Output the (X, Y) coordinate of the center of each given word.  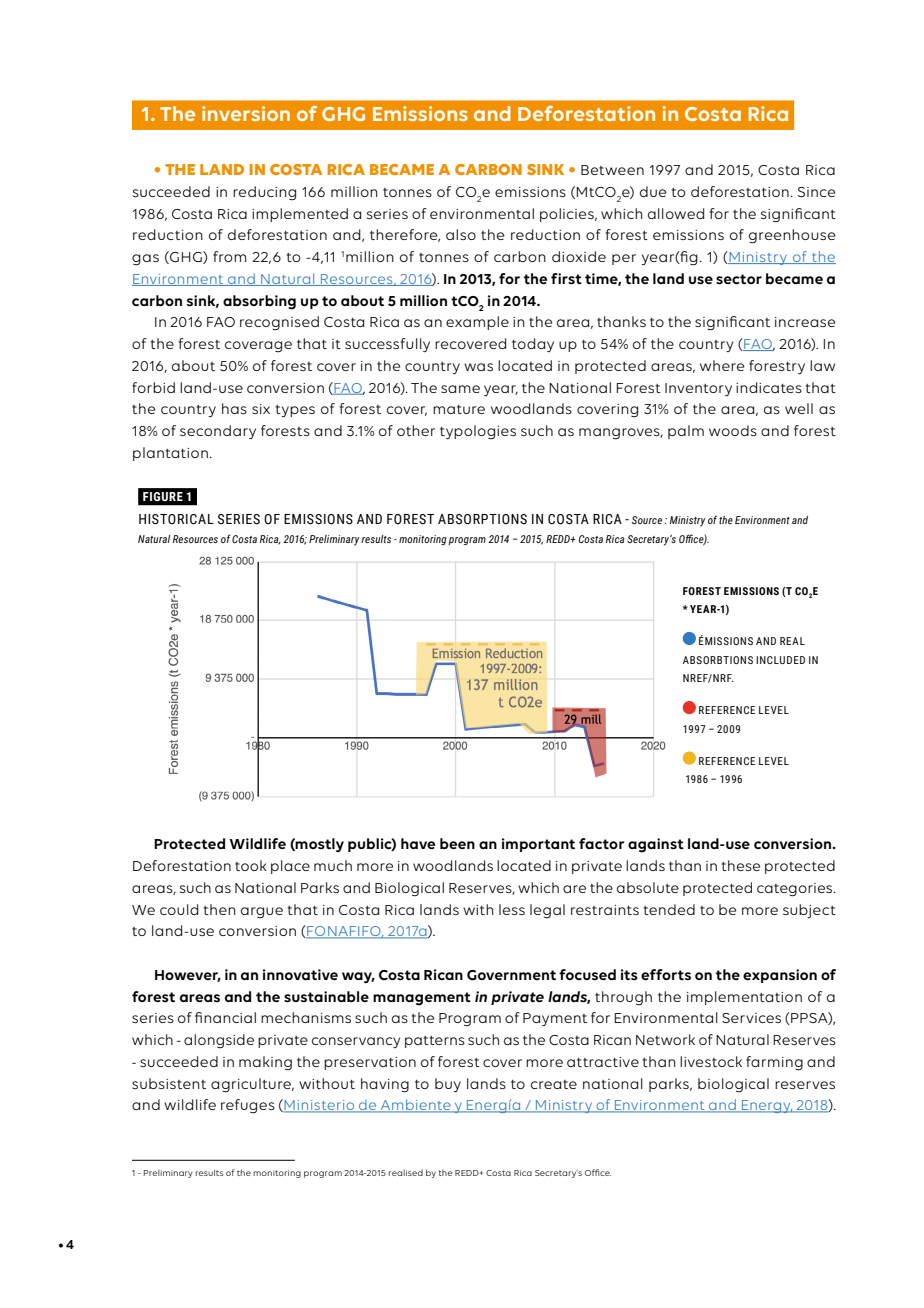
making (265, 1063)
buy (448, 1085)
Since (816, 192)
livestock (711, 1061)
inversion (246, 113)
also (461, 234)
